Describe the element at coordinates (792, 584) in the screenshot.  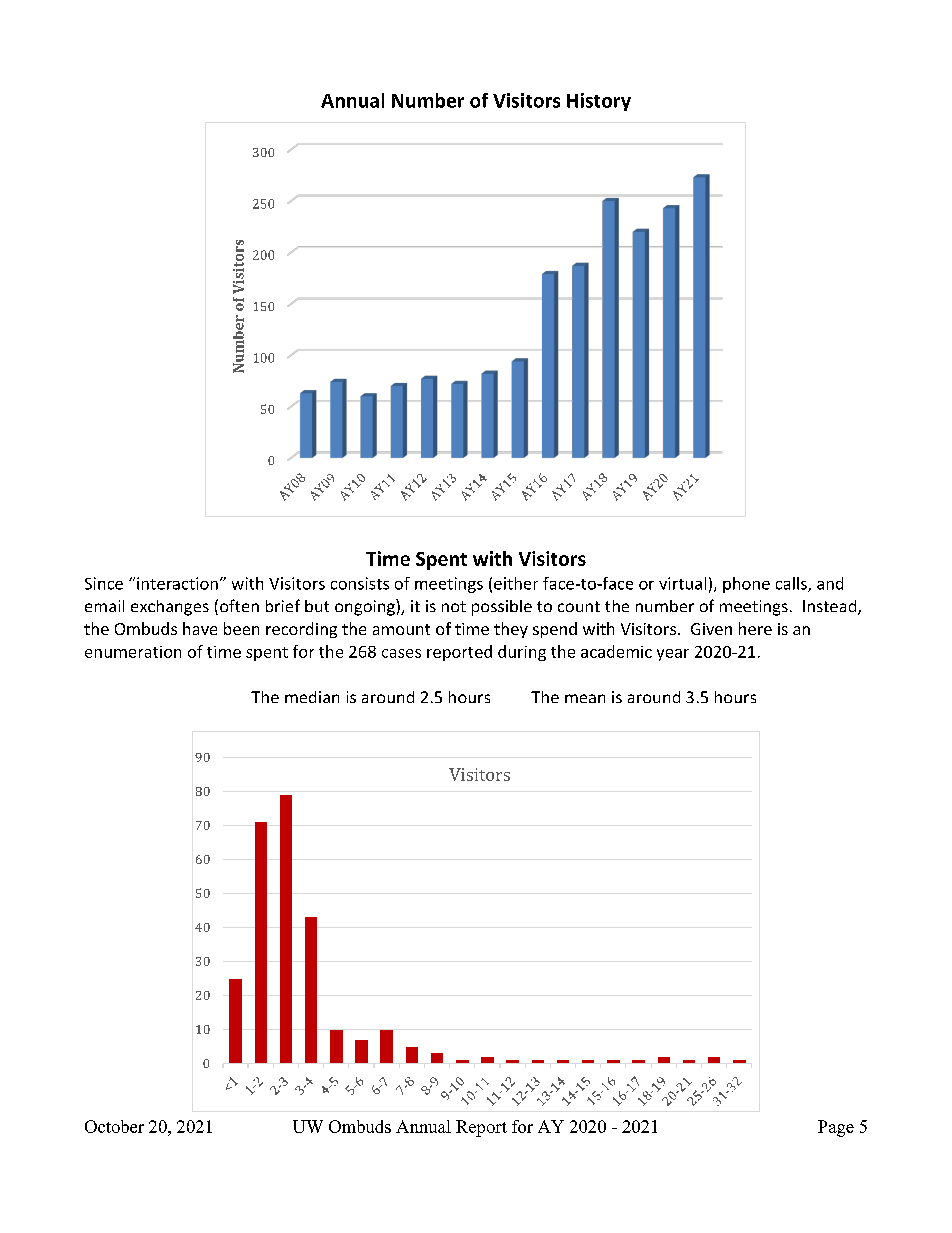
I see `calls` at that location.
